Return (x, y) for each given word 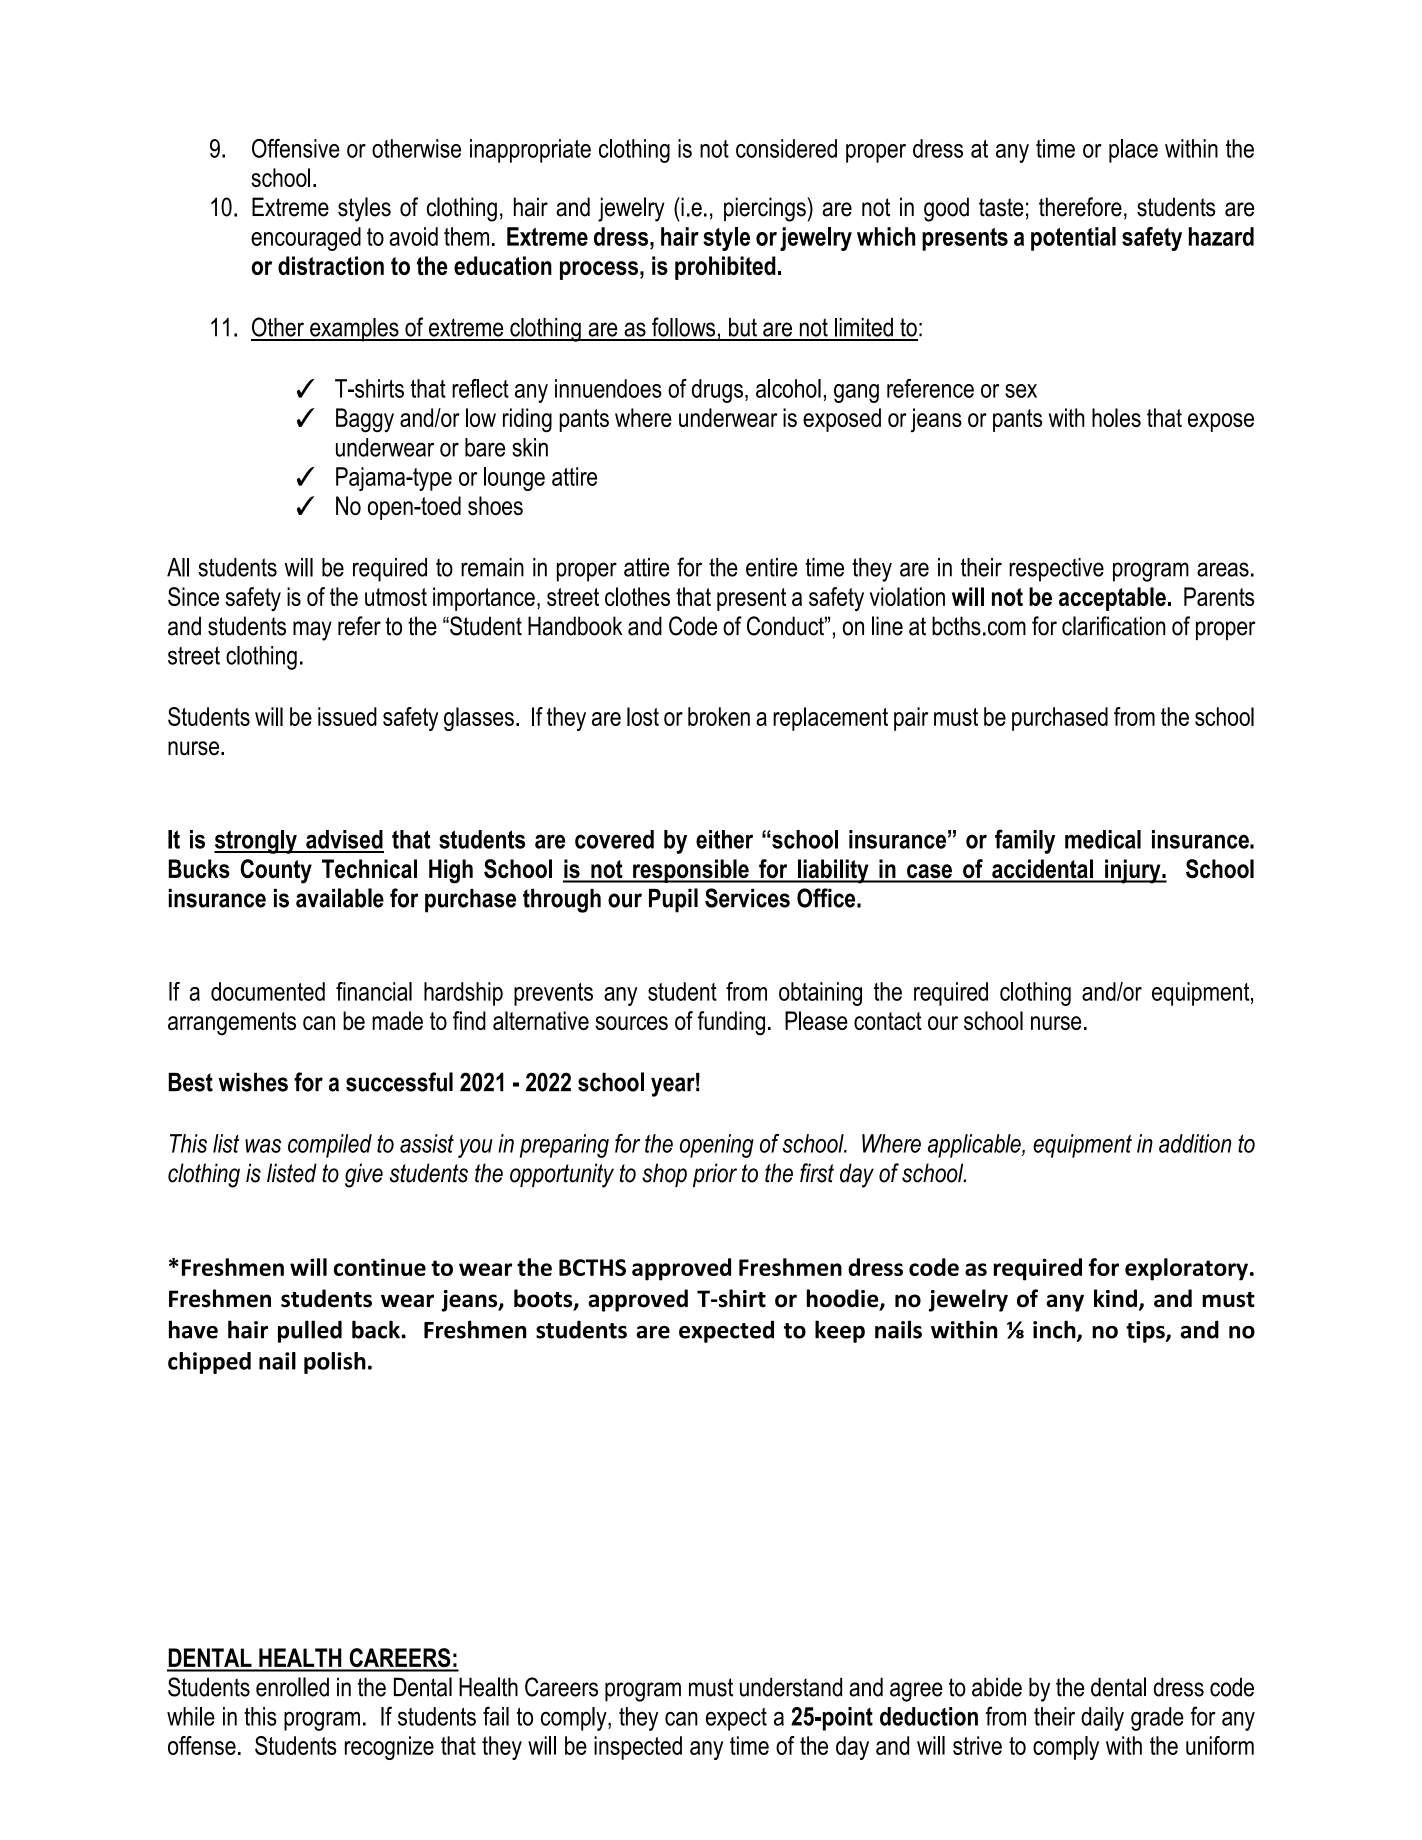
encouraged (306, 239)
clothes (637, 596)
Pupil (673, 900)
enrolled (292, 1687)
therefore (1080, 207)
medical (1103, 839)
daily (1102, 1719)
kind (1115, 1298)
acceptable (1112, 599)
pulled (310, 1331)
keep (840, 1331)
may (312, 631)
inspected (638, 1748)
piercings (766, 209)
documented (268, 991)
